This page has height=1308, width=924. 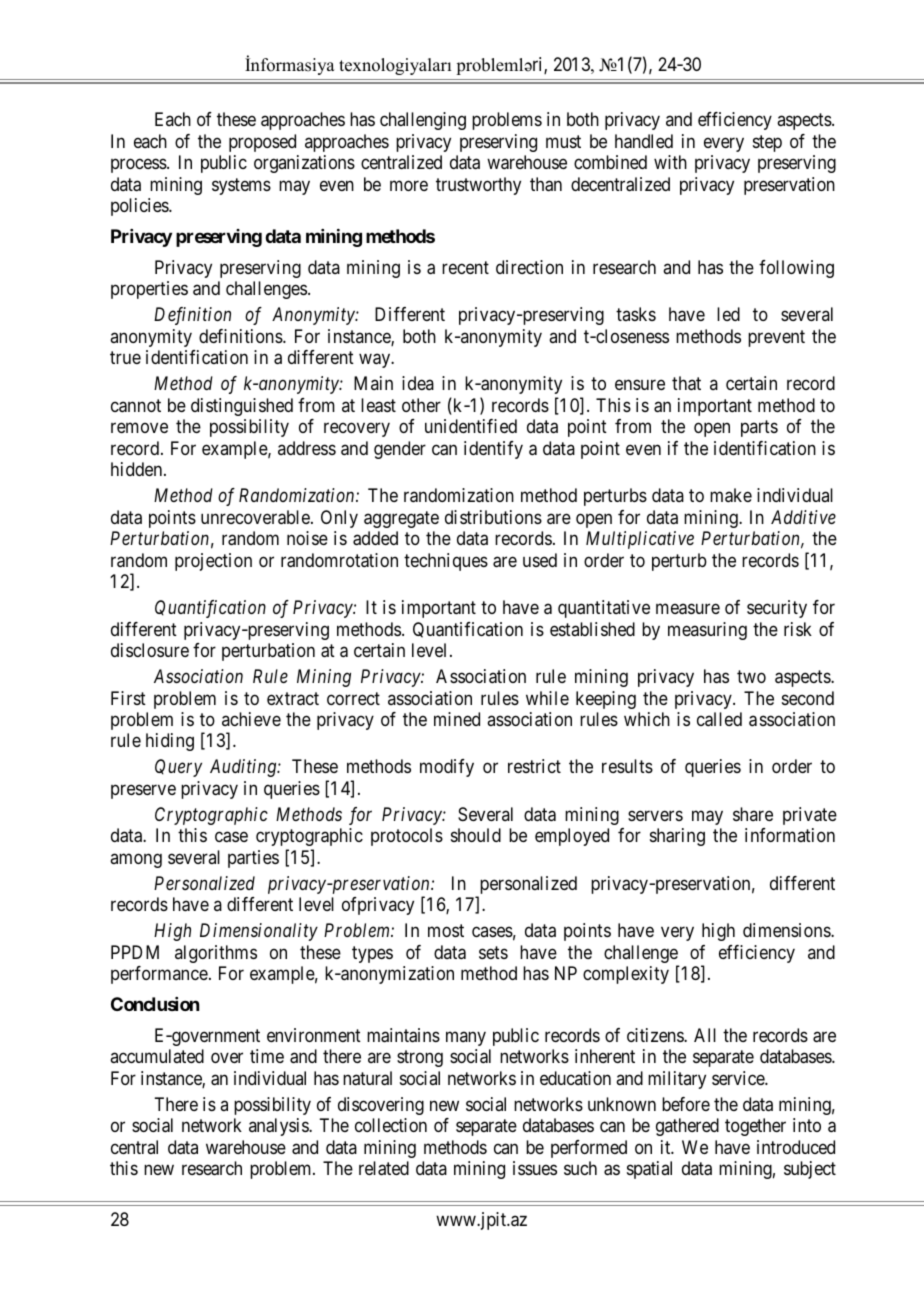 I want to click on step, so click(x=767, y=143).
